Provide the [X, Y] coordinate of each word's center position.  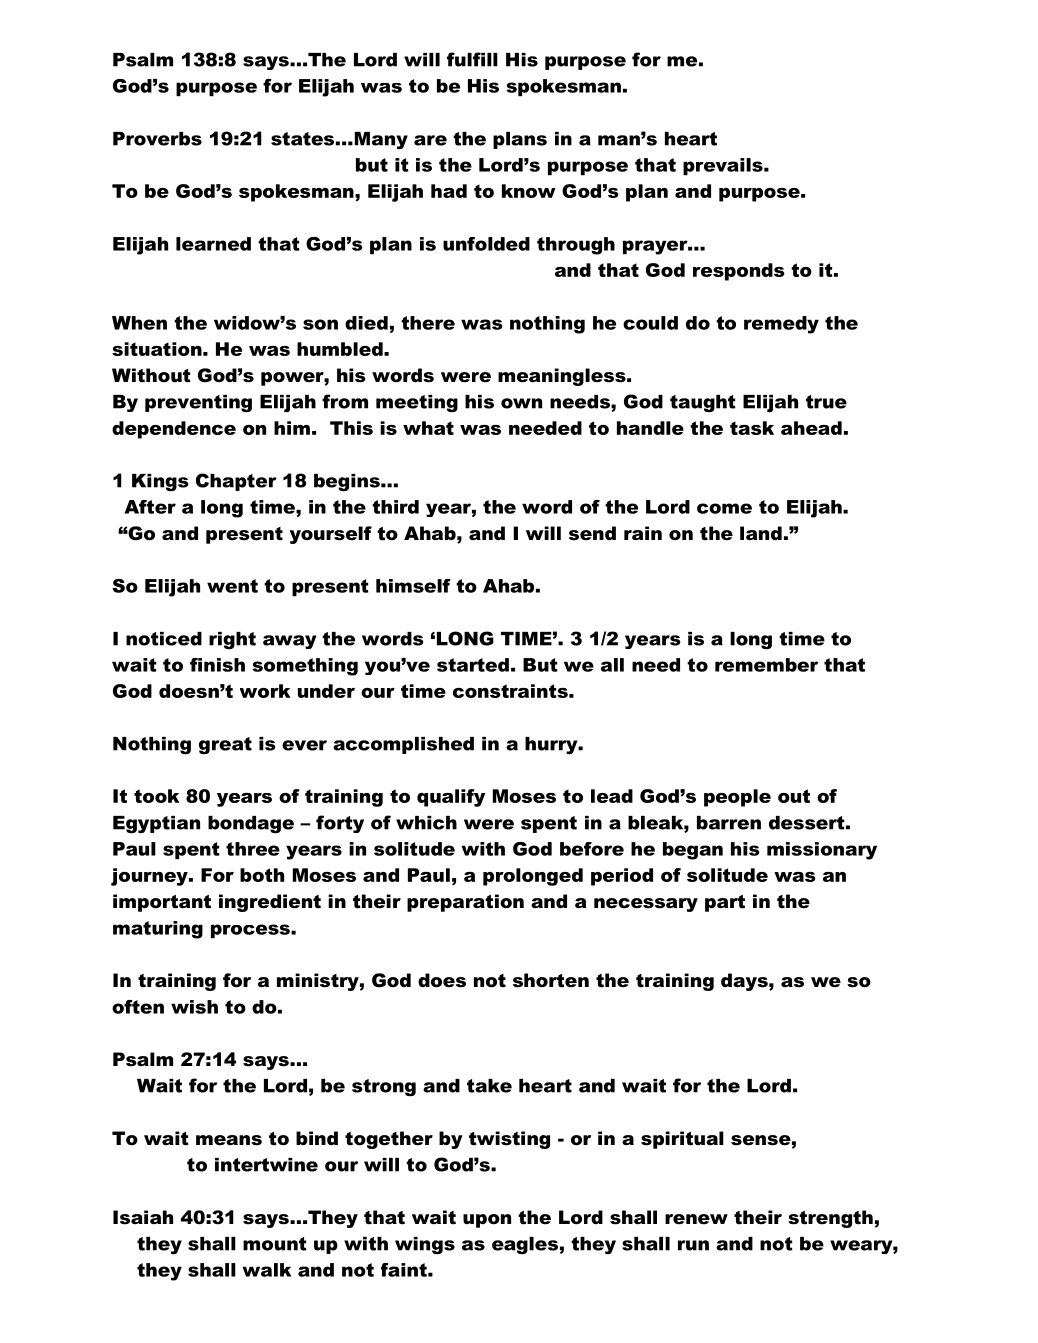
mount [275, 1244]
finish [217, 665]
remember [766, 665]
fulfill [472, 59]
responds [739, 272]
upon [487, 1221]
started [473, 665]
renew [696, 1219]
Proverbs [157, 139]
